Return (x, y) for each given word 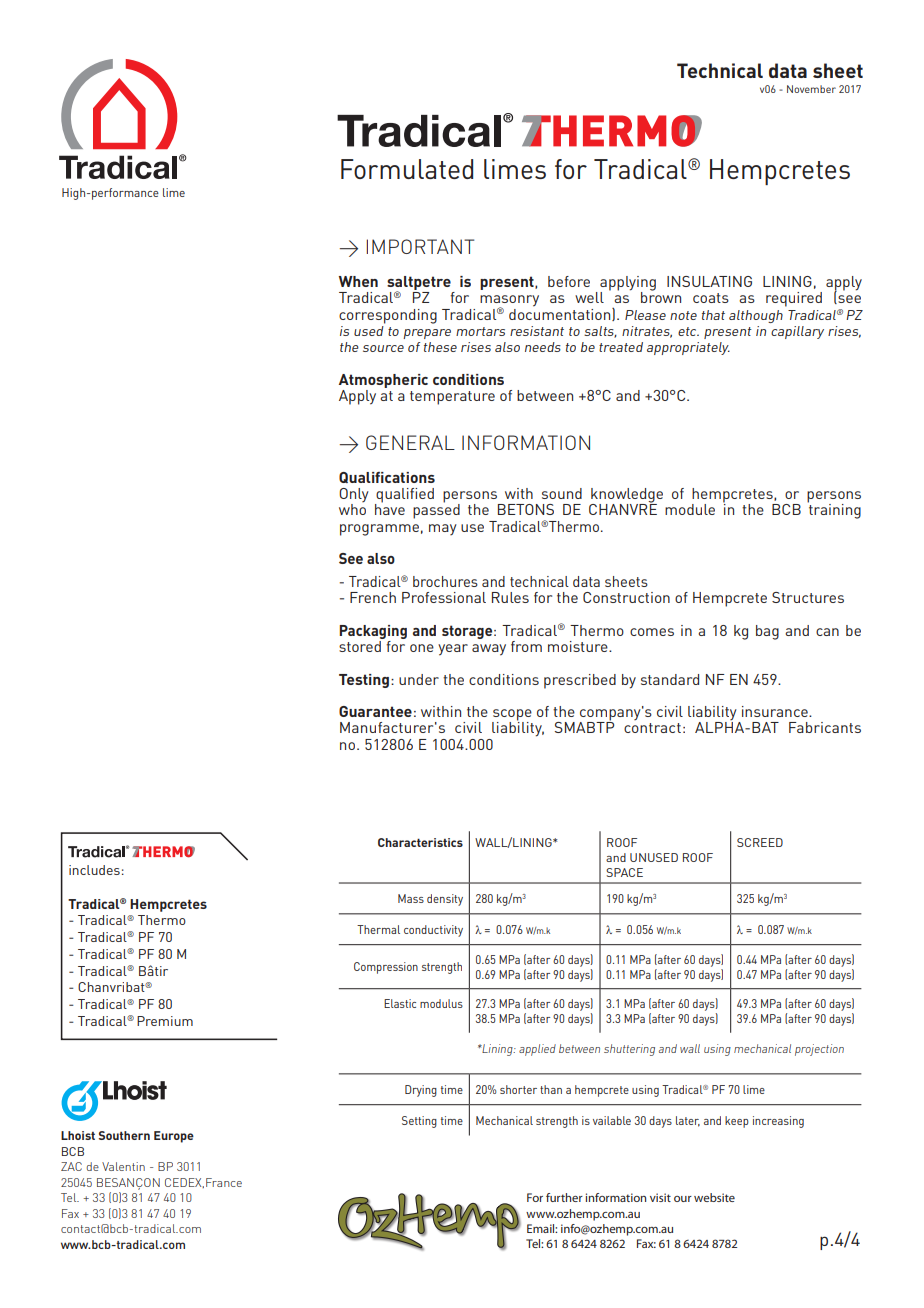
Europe (174, 1137)
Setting (419, 1122)
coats (711, 298)
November (811, 89)
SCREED (760, 842)
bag (767, 632)
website (714, 1197)
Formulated (407, 169)
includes (94, 870)
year (453, 650)
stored (361, 645)
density (445, 900)
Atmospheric (383, 381)
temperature (452, 398)
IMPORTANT (420, 246)
